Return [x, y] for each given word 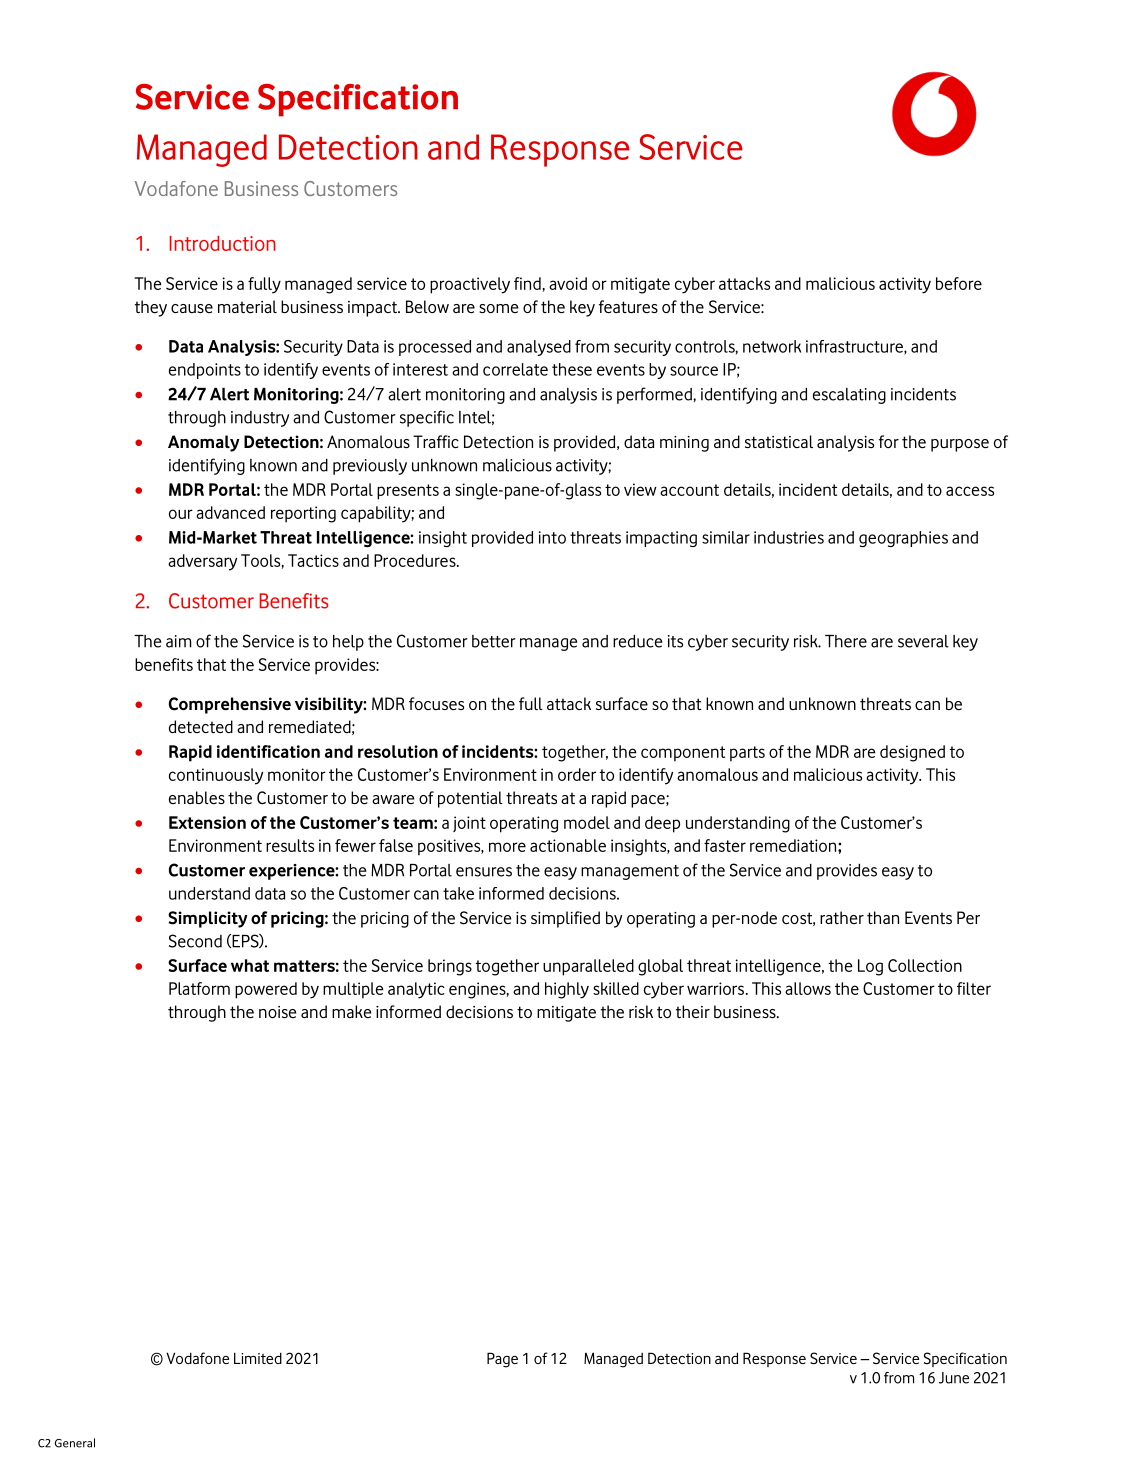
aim [179, 641]
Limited [258, 1358]
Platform [199, 988]
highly [567, 990]
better [494, 641]
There [846, 641]
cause [192, 308]
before [959, 283]
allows [808, 988]
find [527, 283]
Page [502, 1360]
